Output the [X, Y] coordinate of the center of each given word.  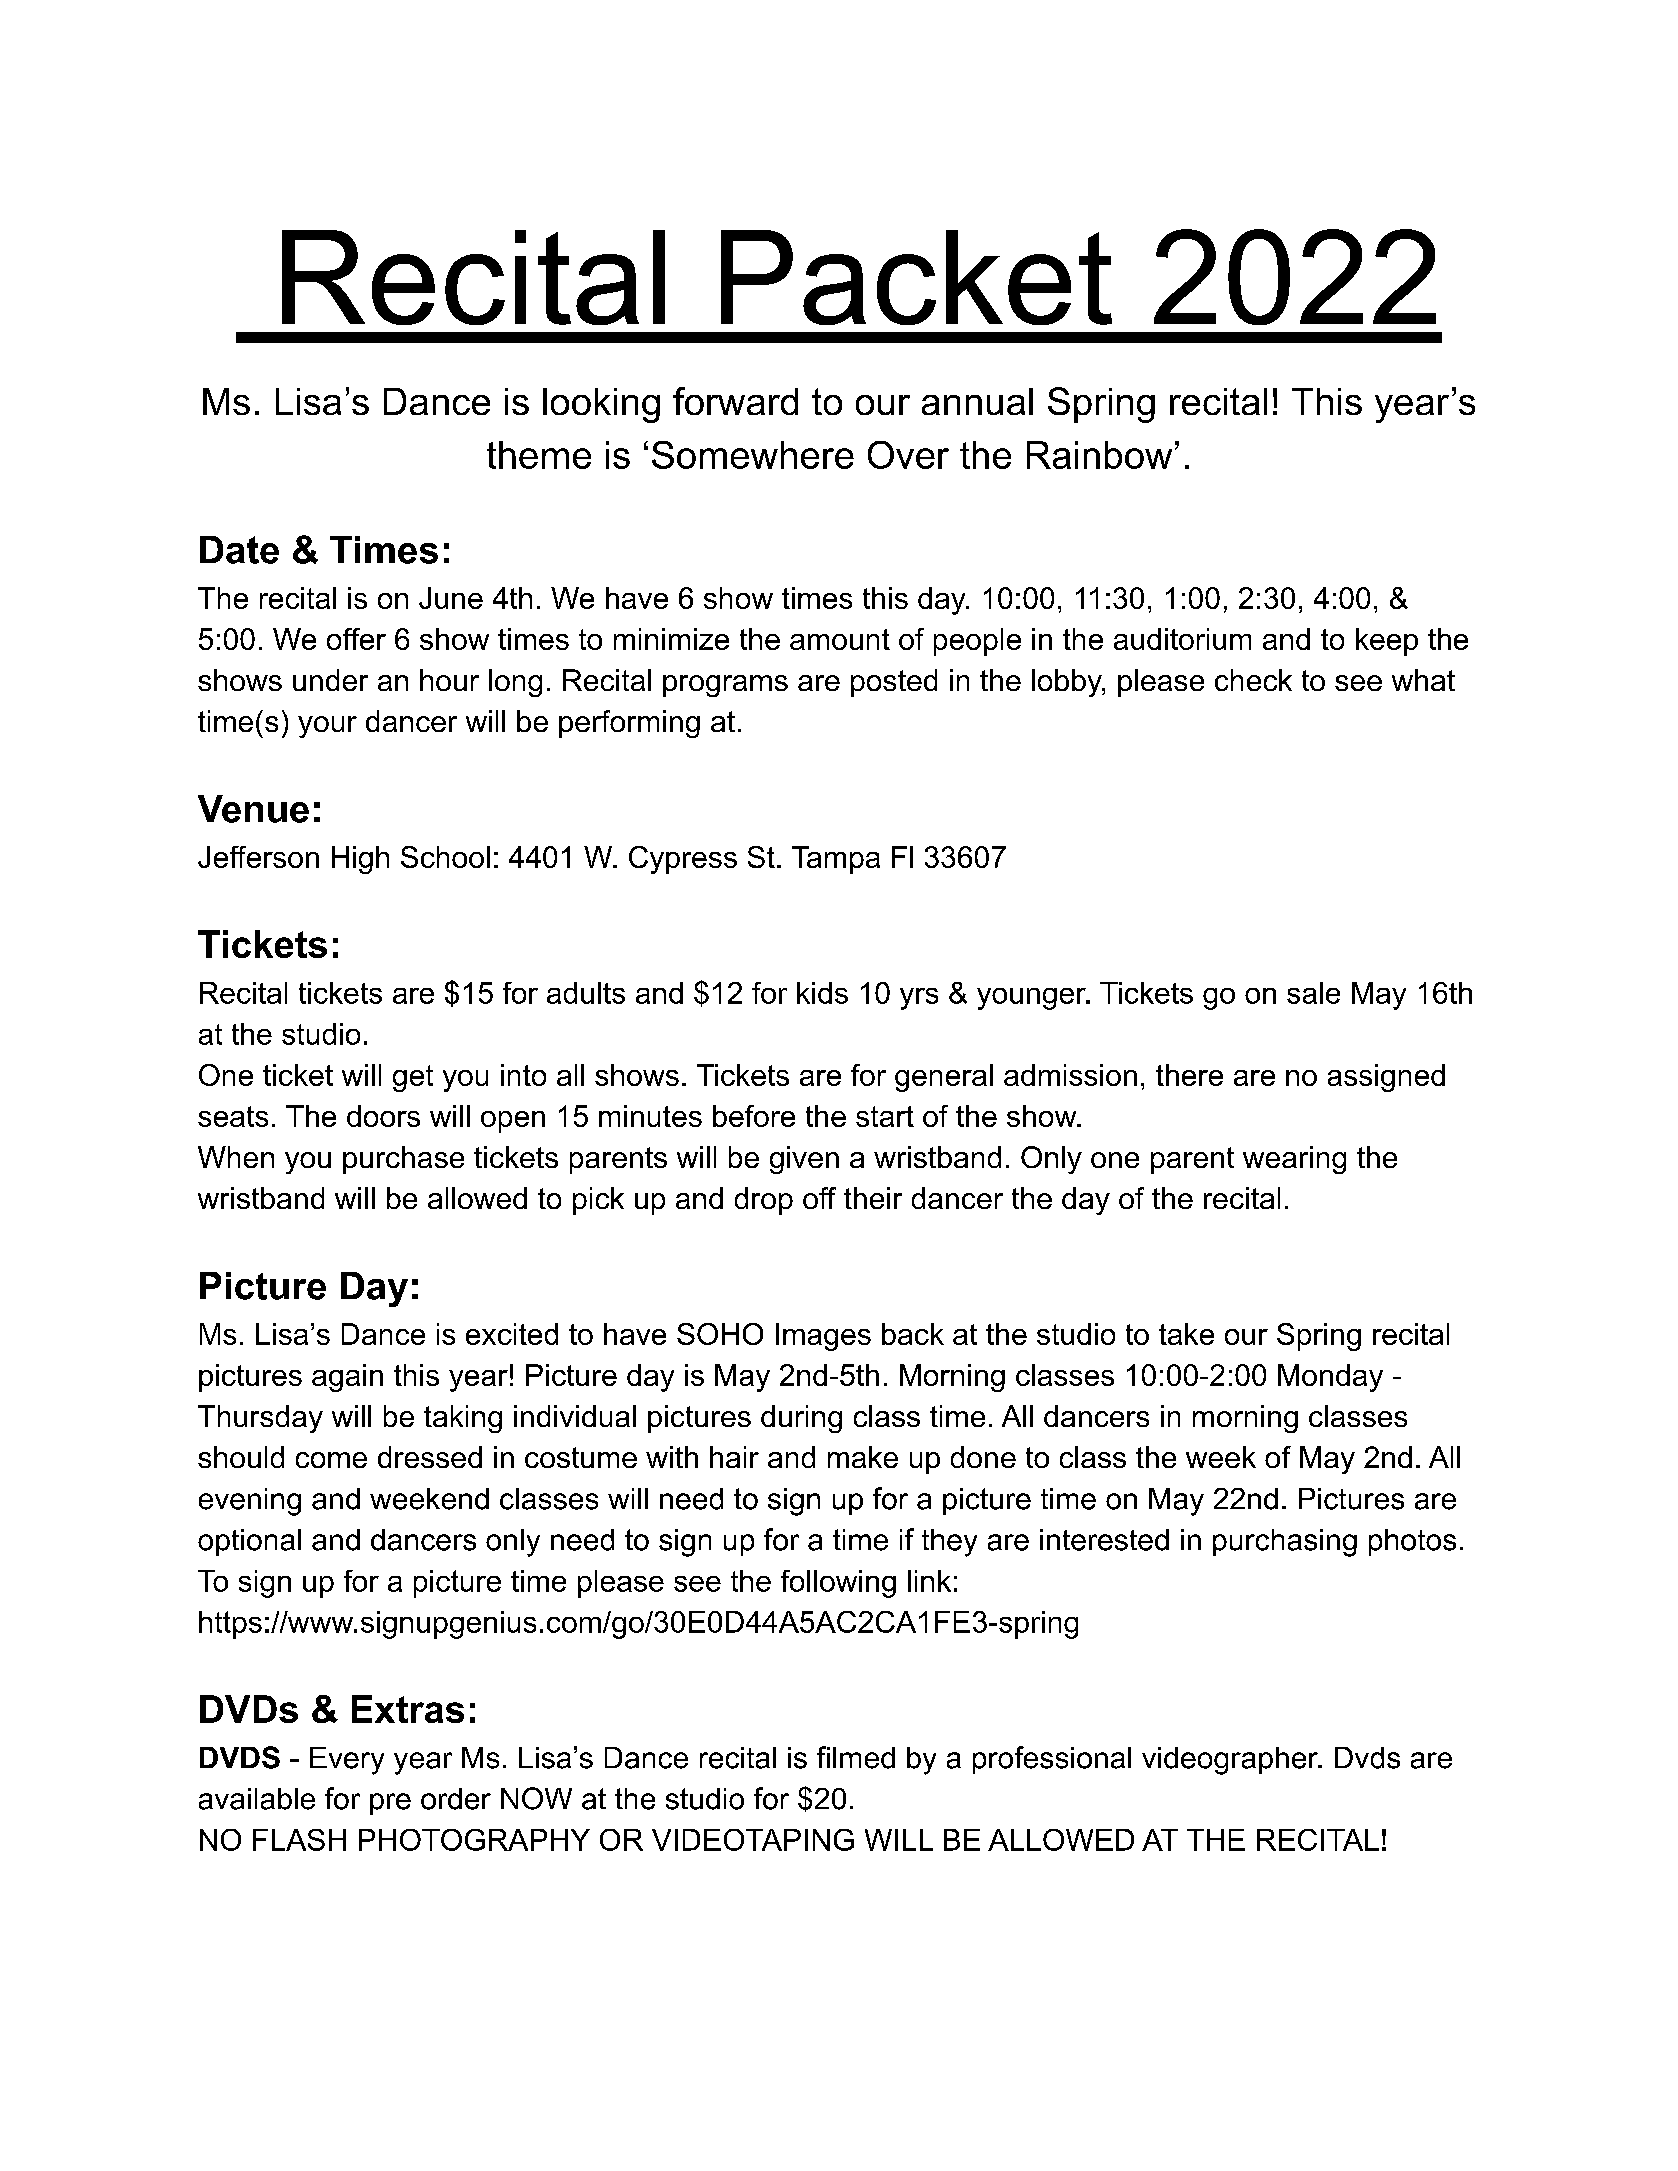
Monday [1330, 1378]
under [330, 680]
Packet [916, 277]
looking [601, 405]
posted [894, 683]
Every [347, 1761]
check [1253, 680]
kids [822, 993]
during [801, 1419]
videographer [1231, 1761]
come [331, 1460]
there [1189, 1075]
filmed [856, 1757]
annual [977, 401]
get [413, 1078]
